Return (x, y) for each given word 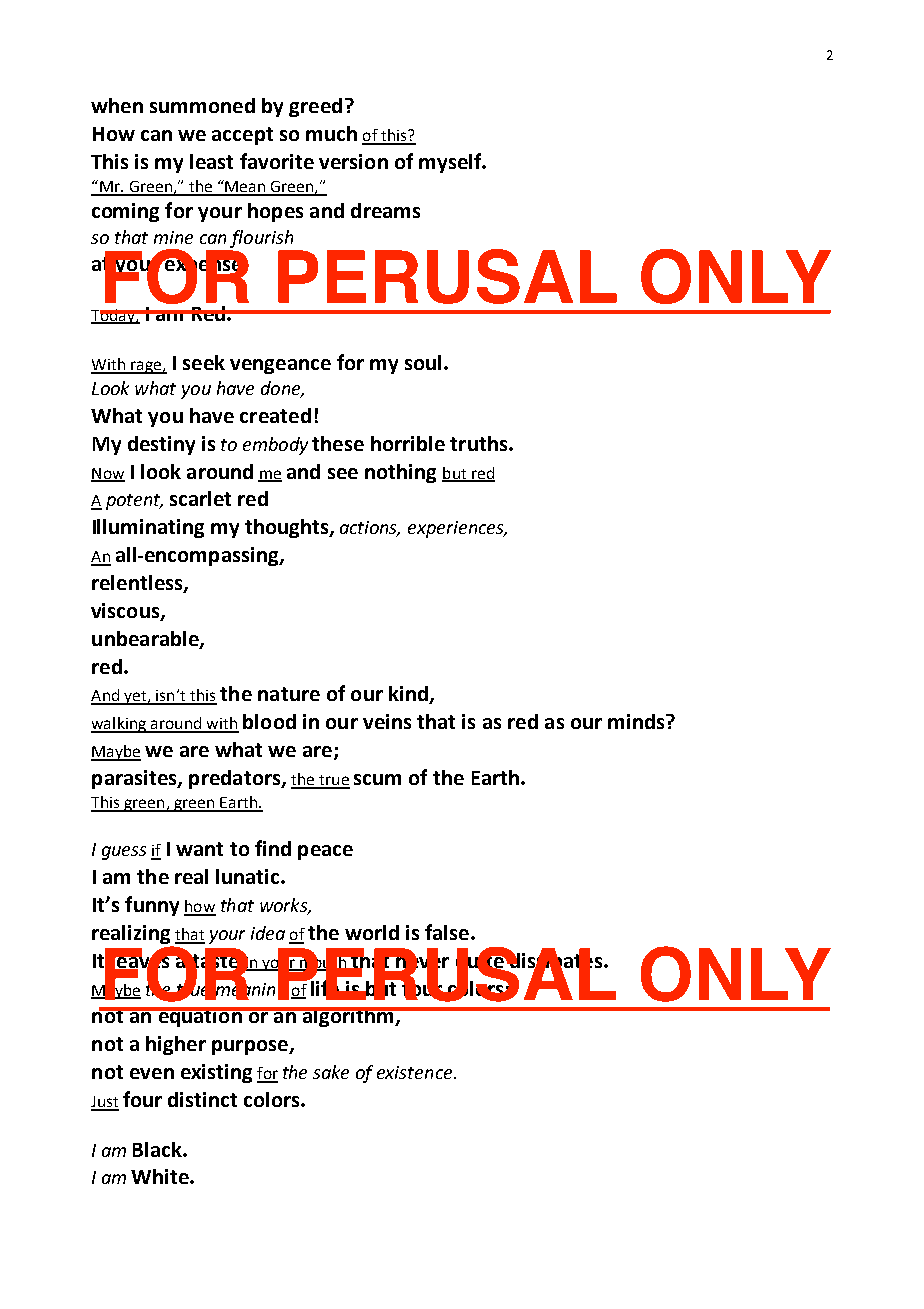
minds (637, 721)
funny (152, 906)
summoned (202, 105)
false (447, 932)
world (372, 932)
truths (480, 443)
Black (158, 1149)
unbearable (146, 639)
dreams (385, 210)
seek (204, 362)
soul (423, 362)
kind (409, 695)
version (353, 161)
